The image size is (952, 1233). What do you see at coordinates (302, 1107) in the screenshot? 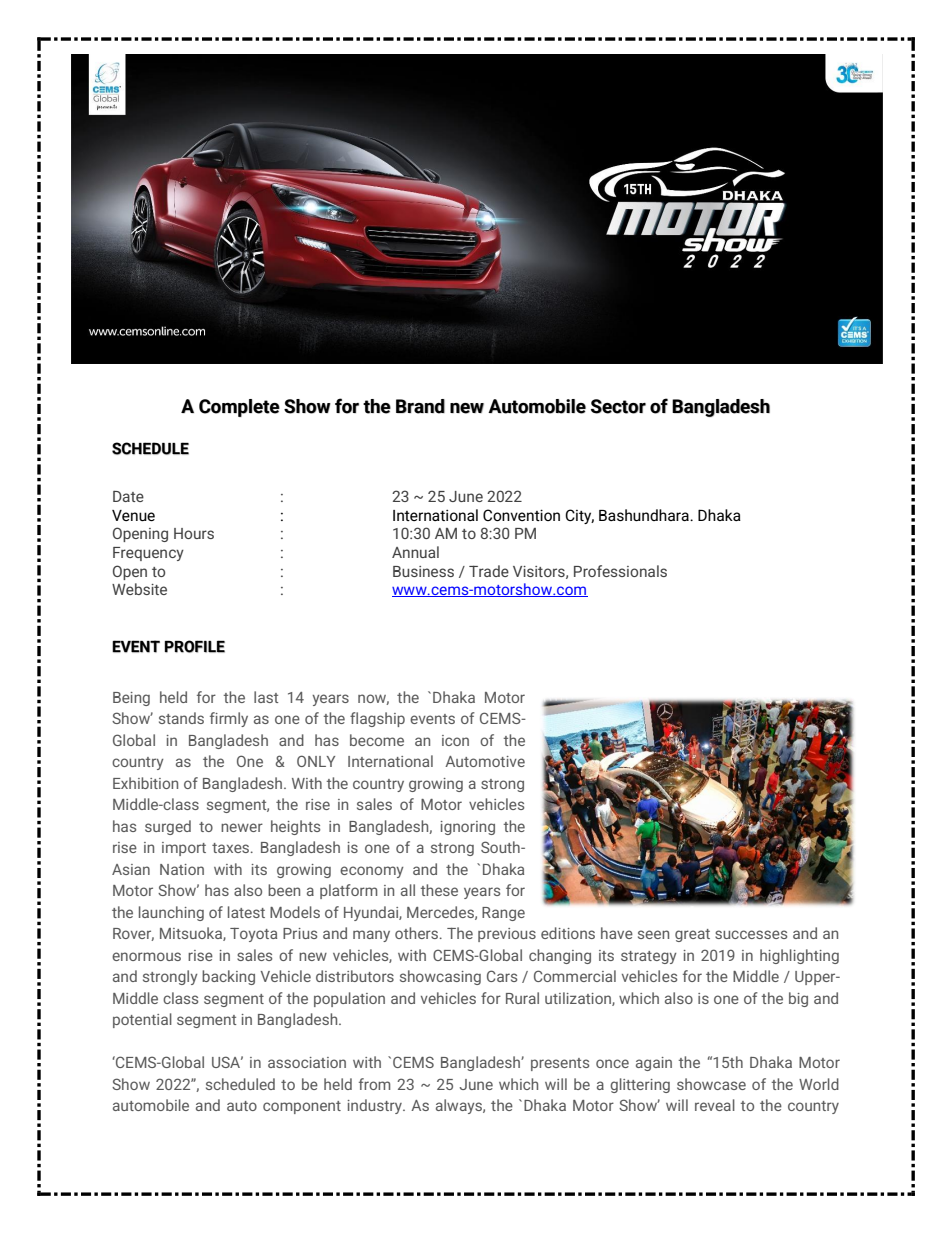
I see `component` at bounding box center [302, 1107].
